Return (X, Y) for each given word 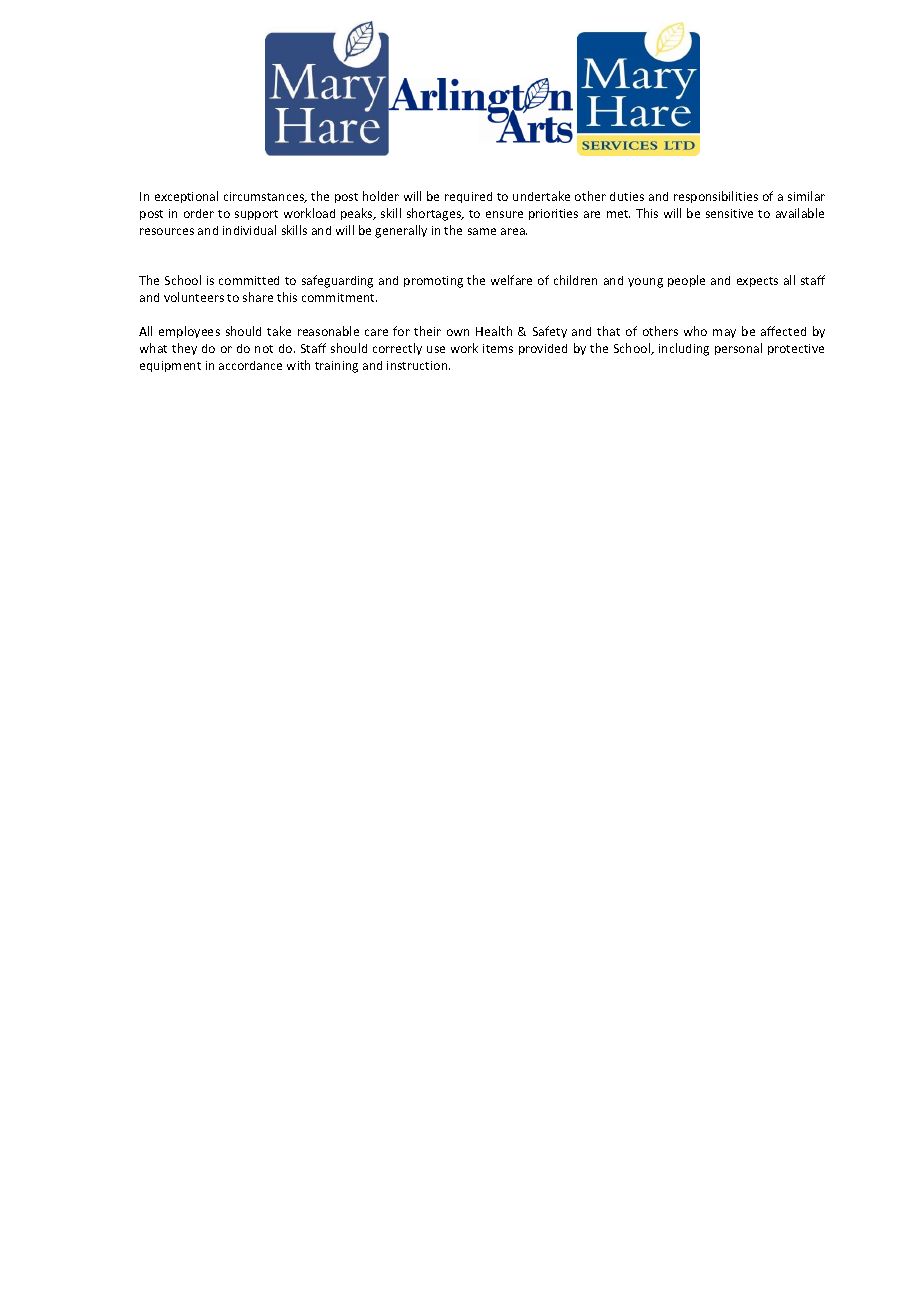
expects (757, 282)
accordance (250, 365)
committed (249, 280)
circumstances (265, 197)
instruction (418, 365)
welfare (511, 280)
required (468, 197)
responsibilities (716, 197)
